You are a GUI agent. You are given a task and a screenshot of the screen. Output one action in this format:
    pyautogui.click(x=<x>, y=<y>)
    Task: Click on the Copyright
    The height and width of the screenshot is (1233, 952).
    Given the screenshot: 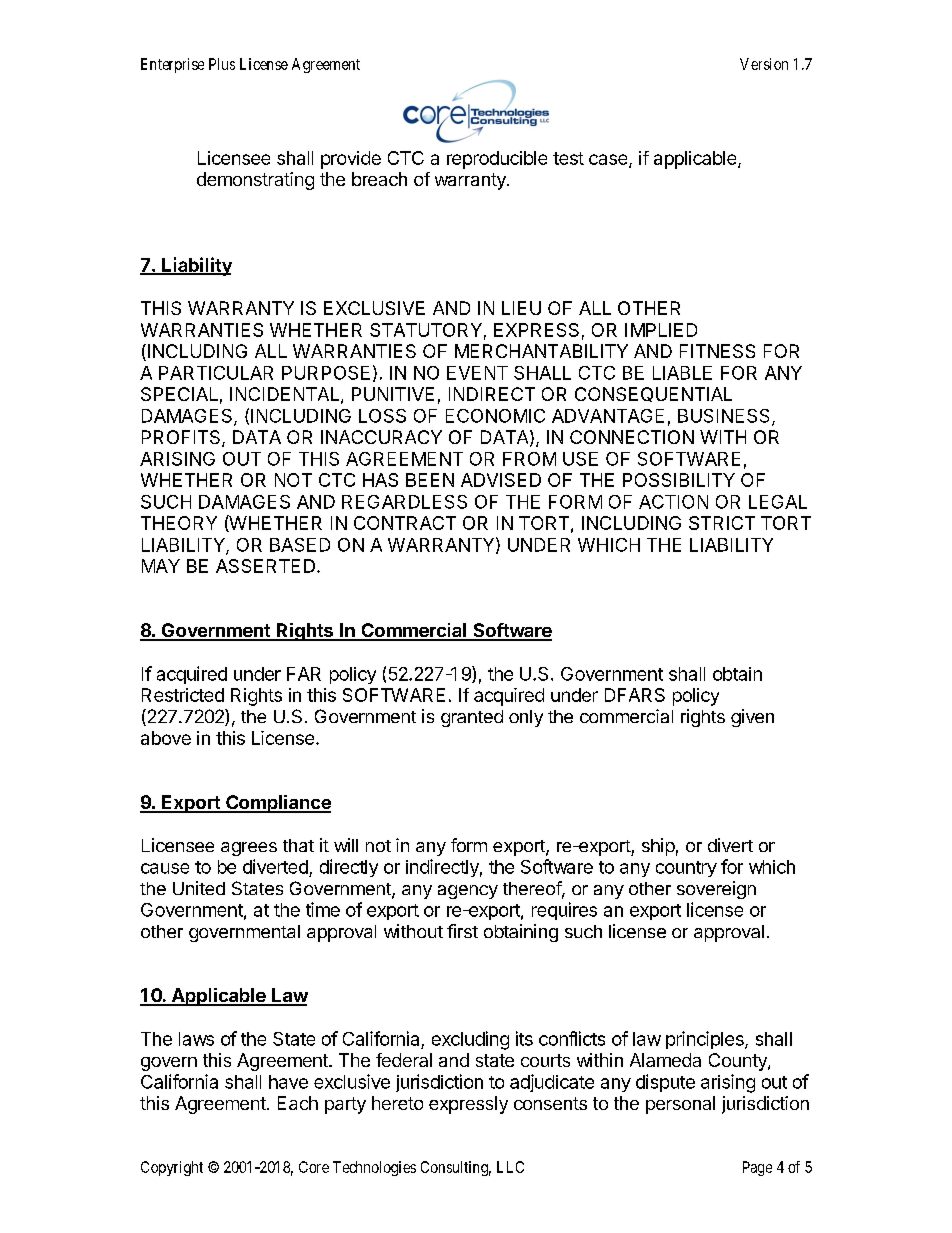 What is the action you would take?
    pyautogui.click(x=172, y=1168)
